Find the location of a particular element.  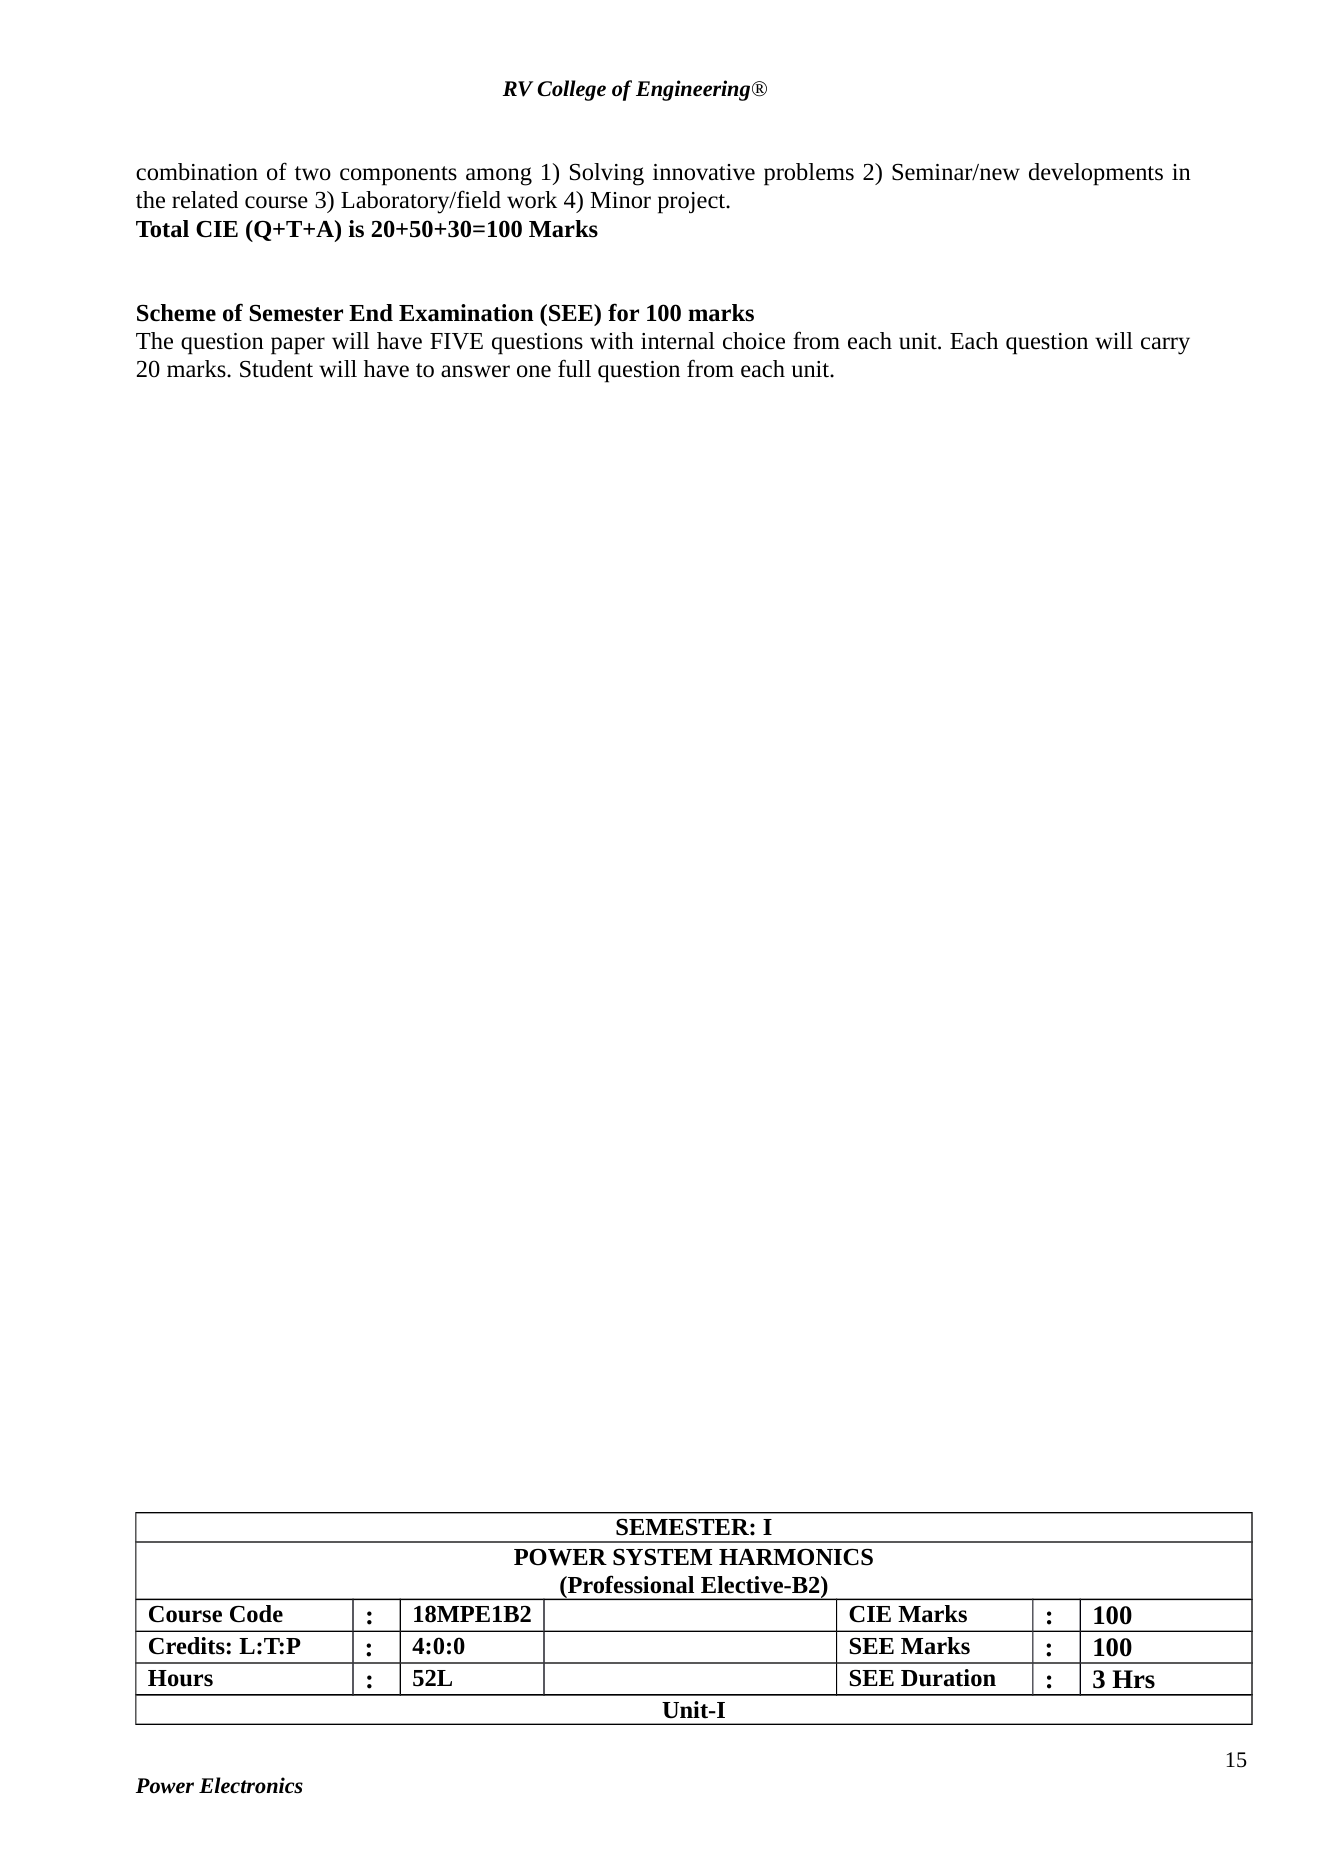

Electronics is located at coordinates (251, 1785).
